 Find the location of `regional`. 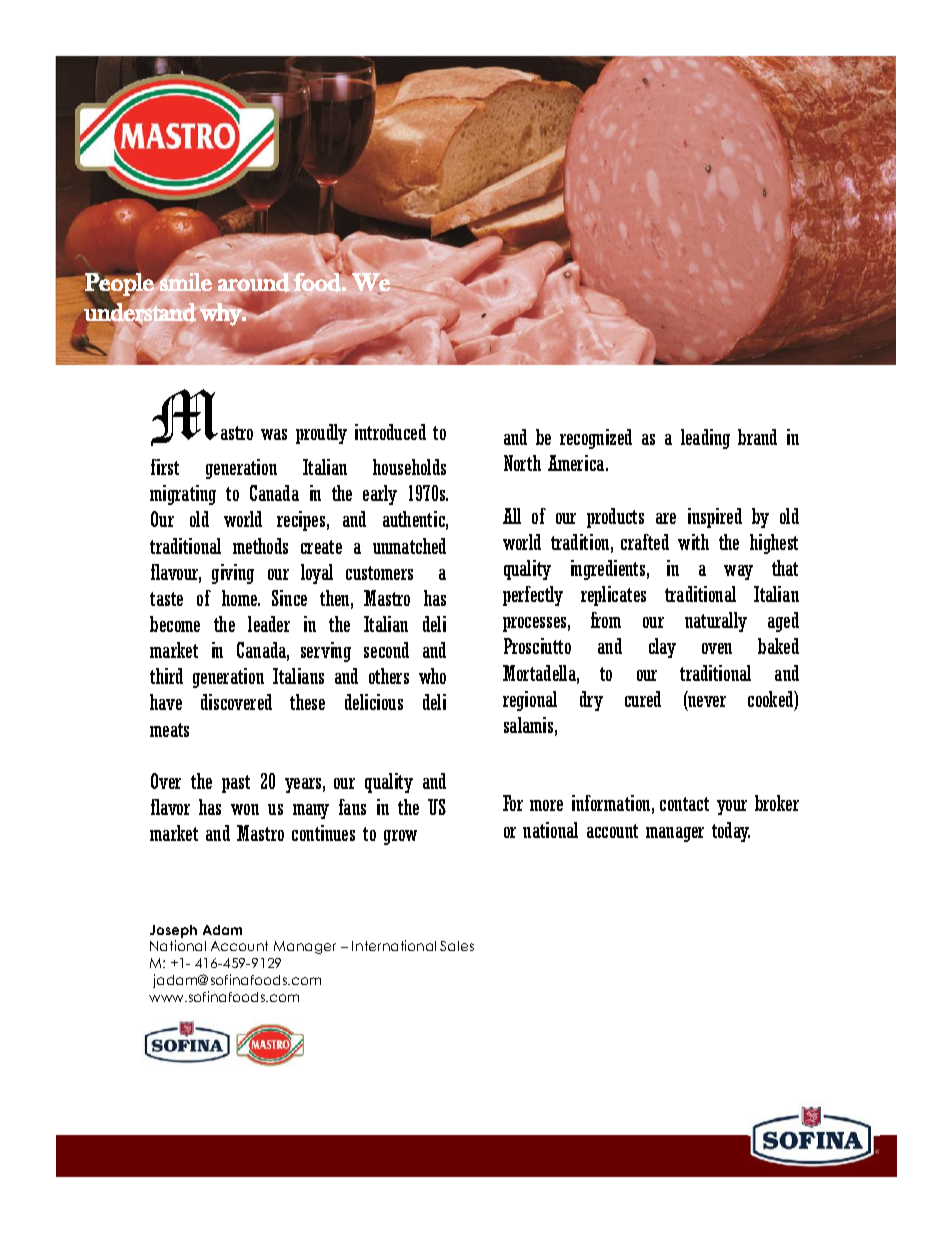

regional is located at coordinates (530, 701).
